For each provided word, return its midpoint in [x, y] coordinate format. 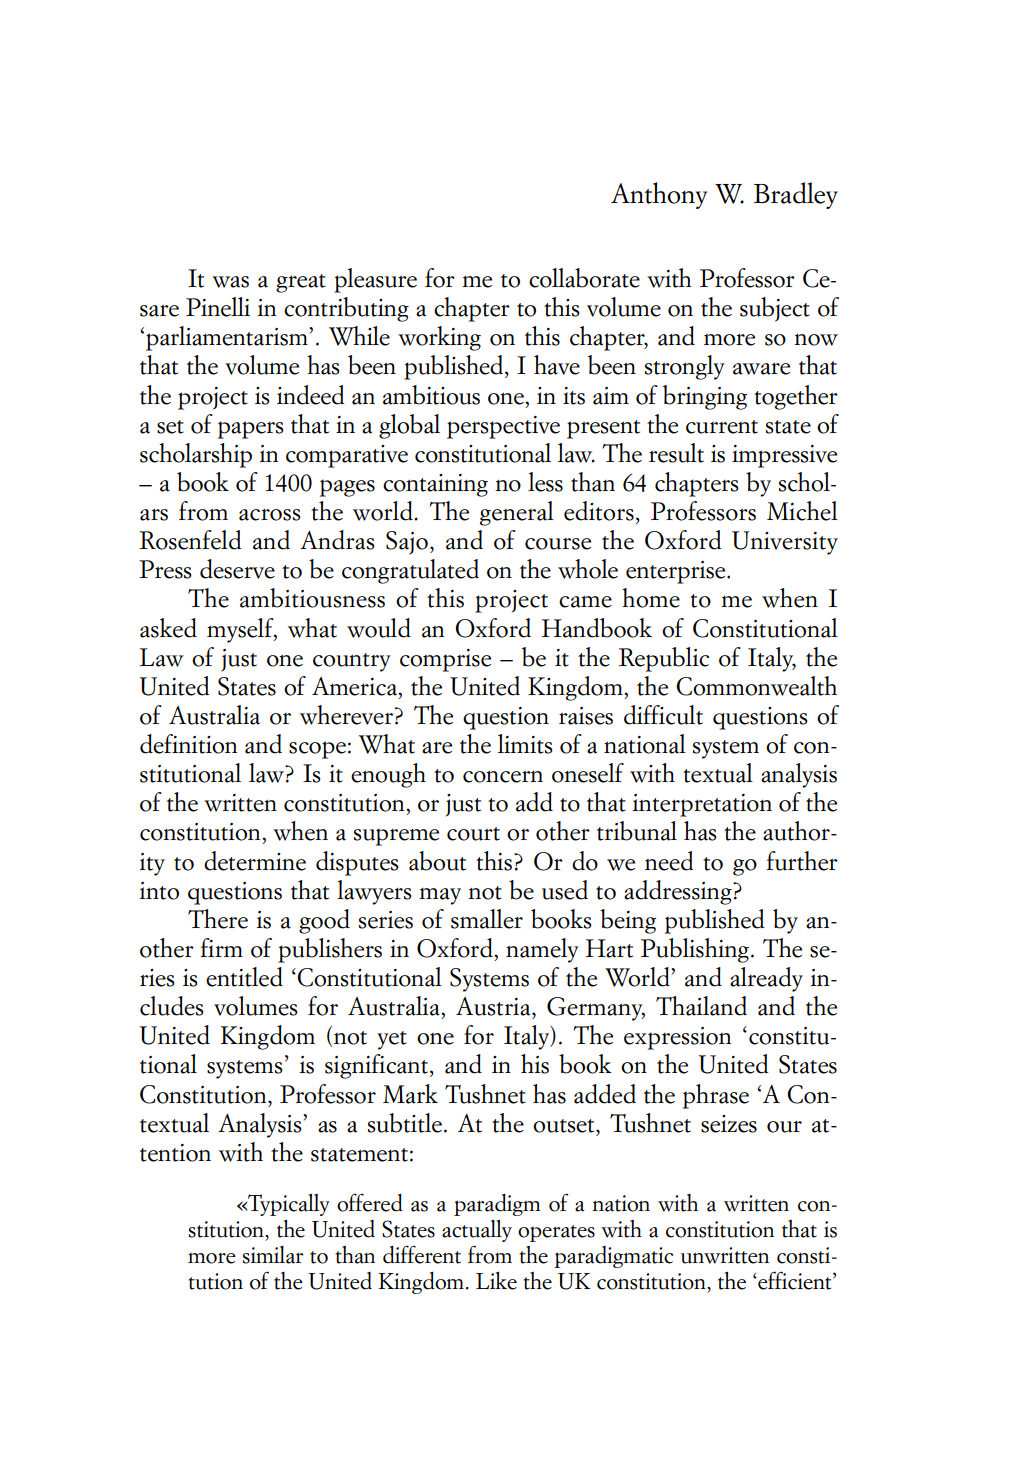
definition [188, 744]
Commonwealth [756, 686]
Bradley [796, 195]
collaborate [584, 278]
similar [273, 1255]
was [230, 282]
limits [525, 744]
